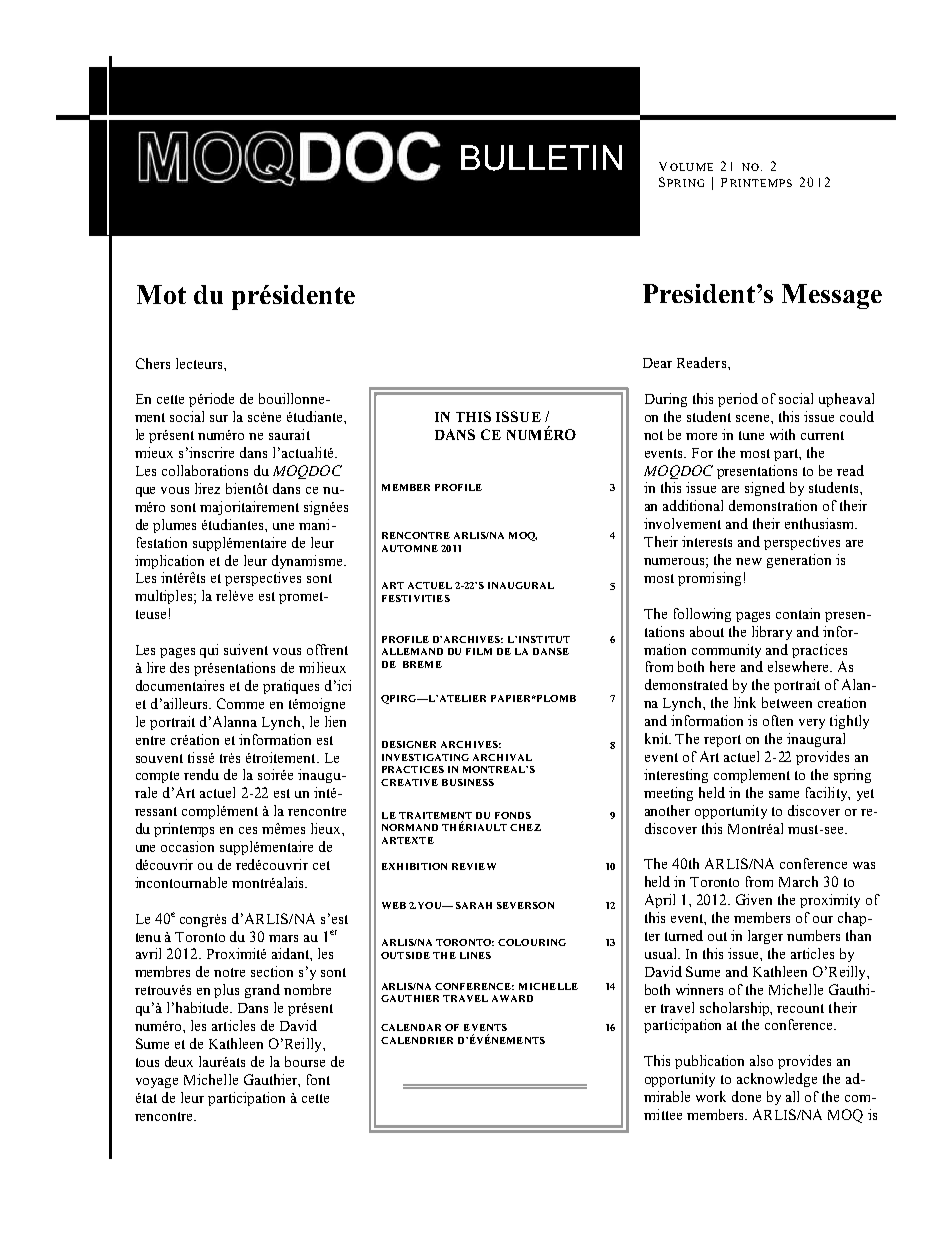 The height and width of the document is (1233, 952). I want to click on period, so click(738, 400).
